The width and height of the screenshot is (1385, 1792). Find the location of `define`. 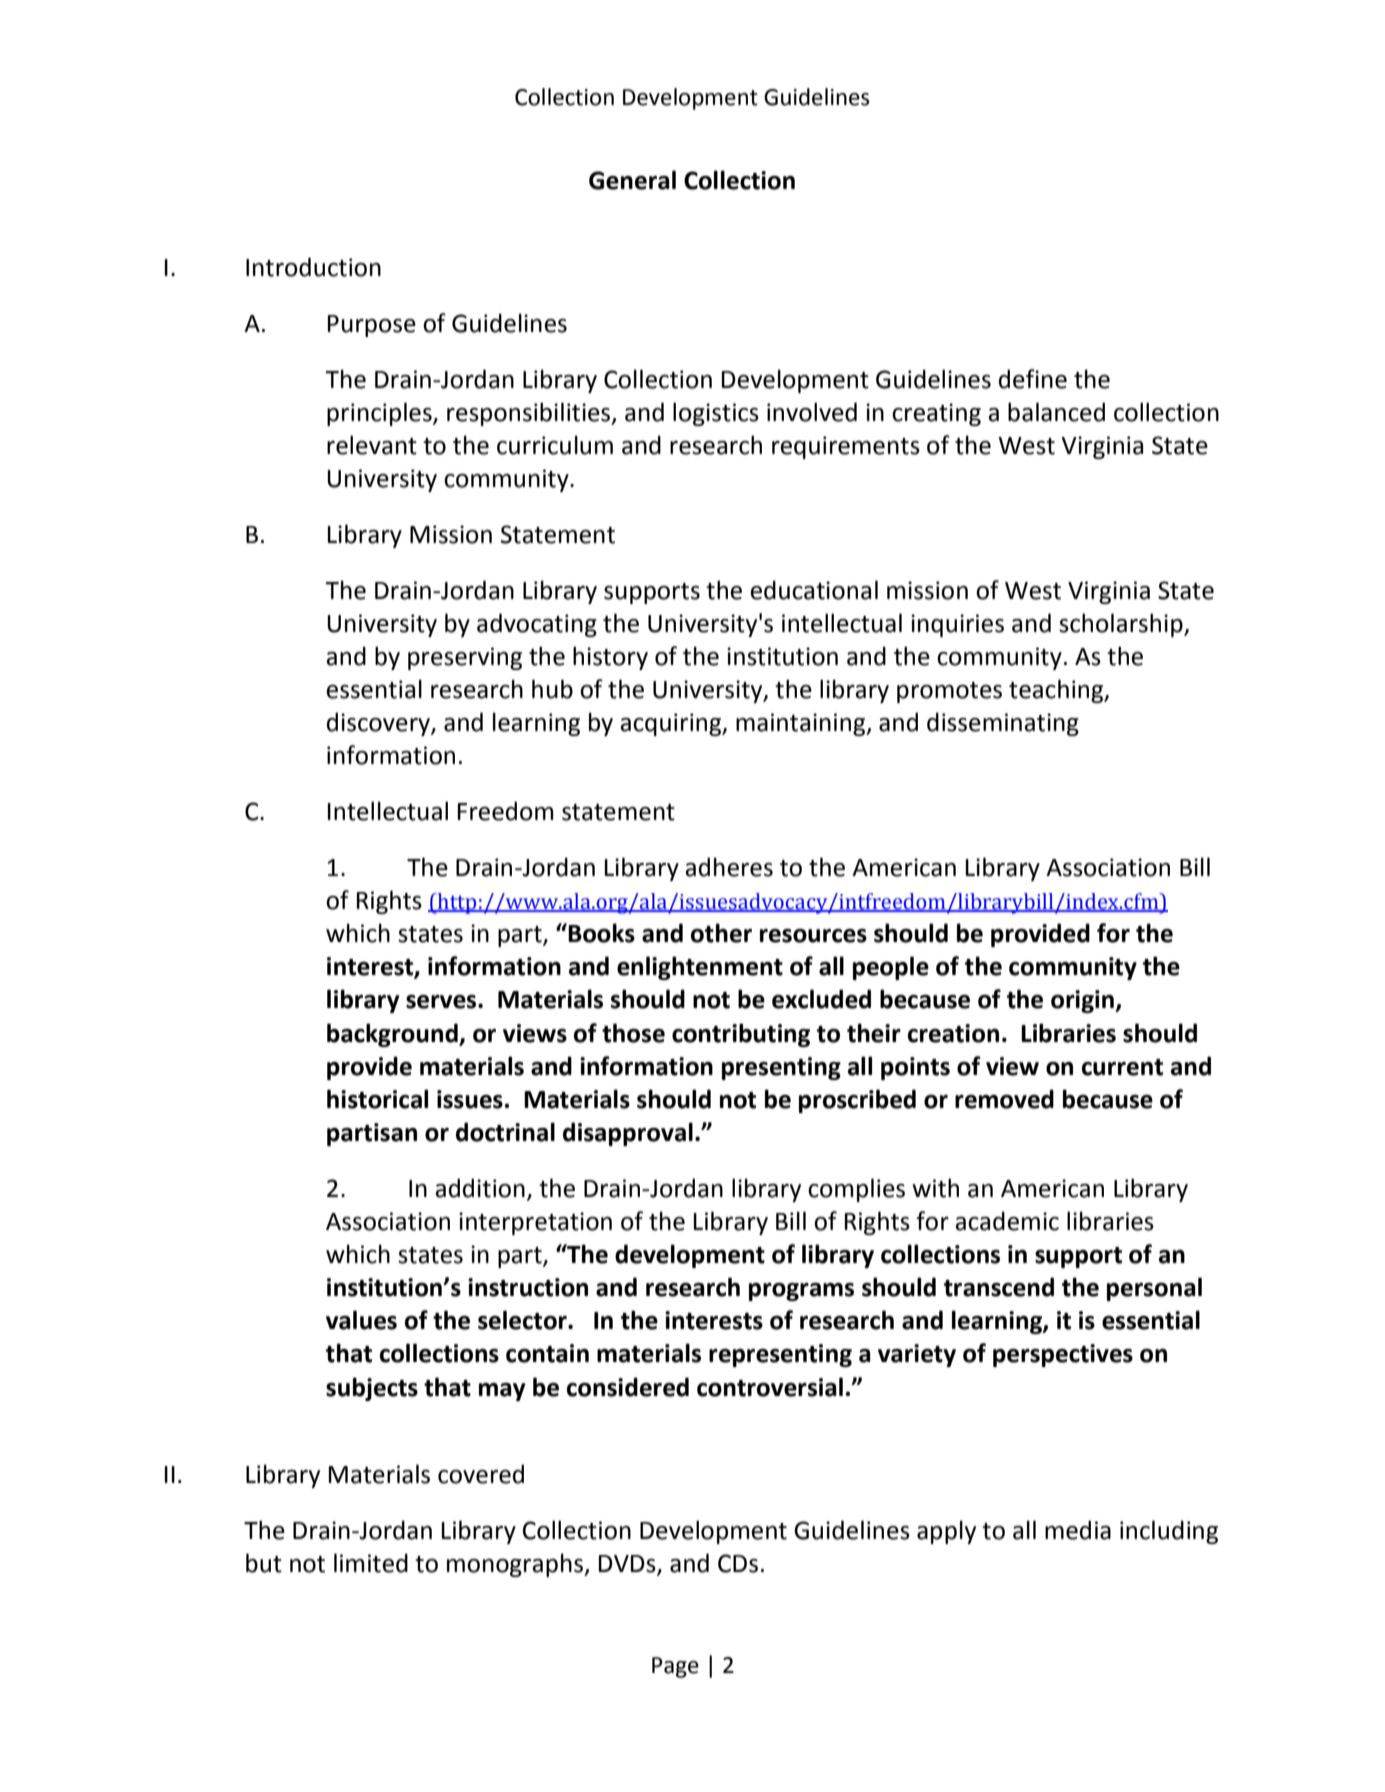

define is located at coordinates (1033, 379).
